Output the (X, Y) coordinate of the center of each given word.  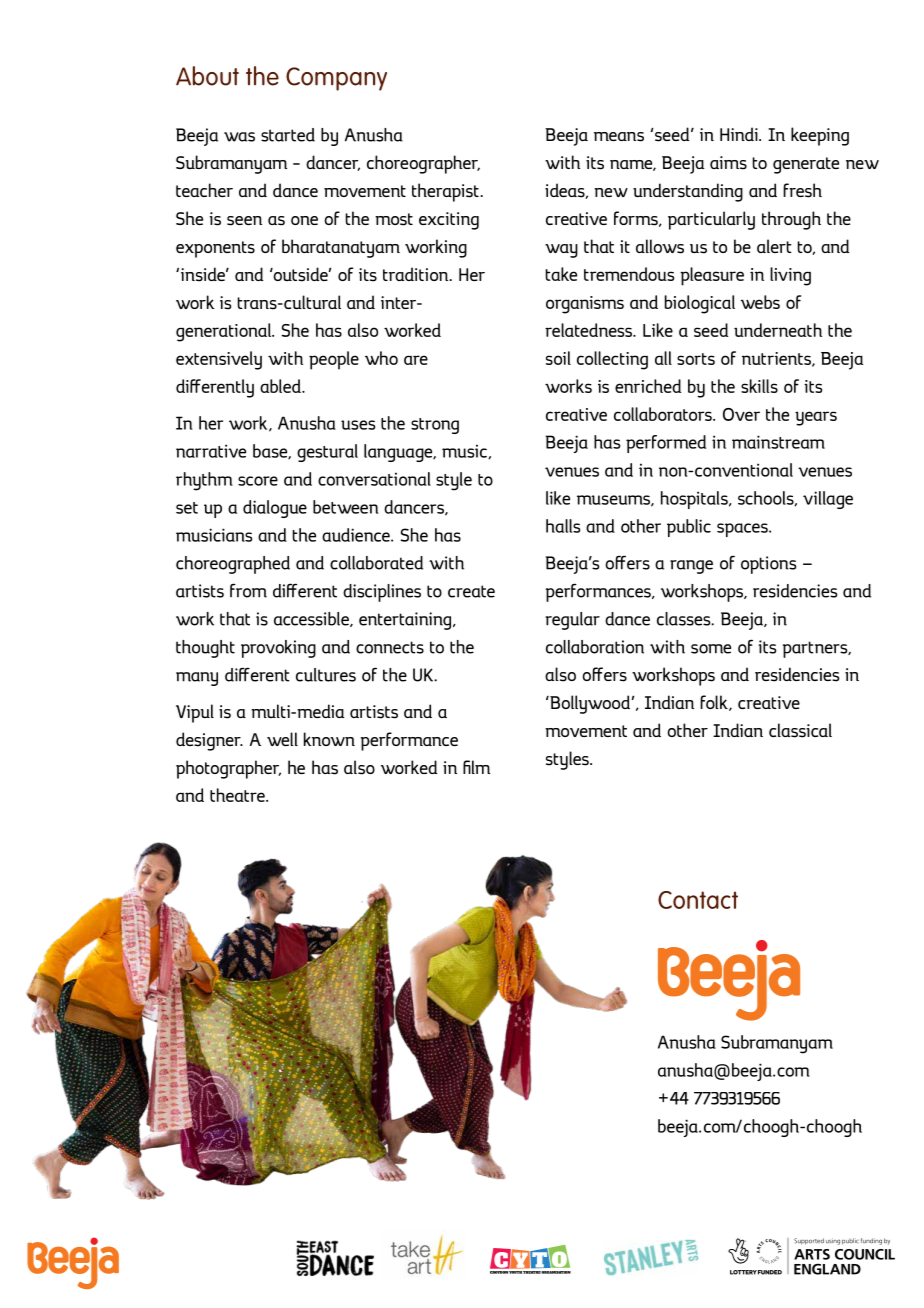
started (288, 135)
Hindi (740, 134)
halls (563, 526)
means (619, 137)
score (258, 481)
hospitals (695, 500)
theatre (238, 795)
